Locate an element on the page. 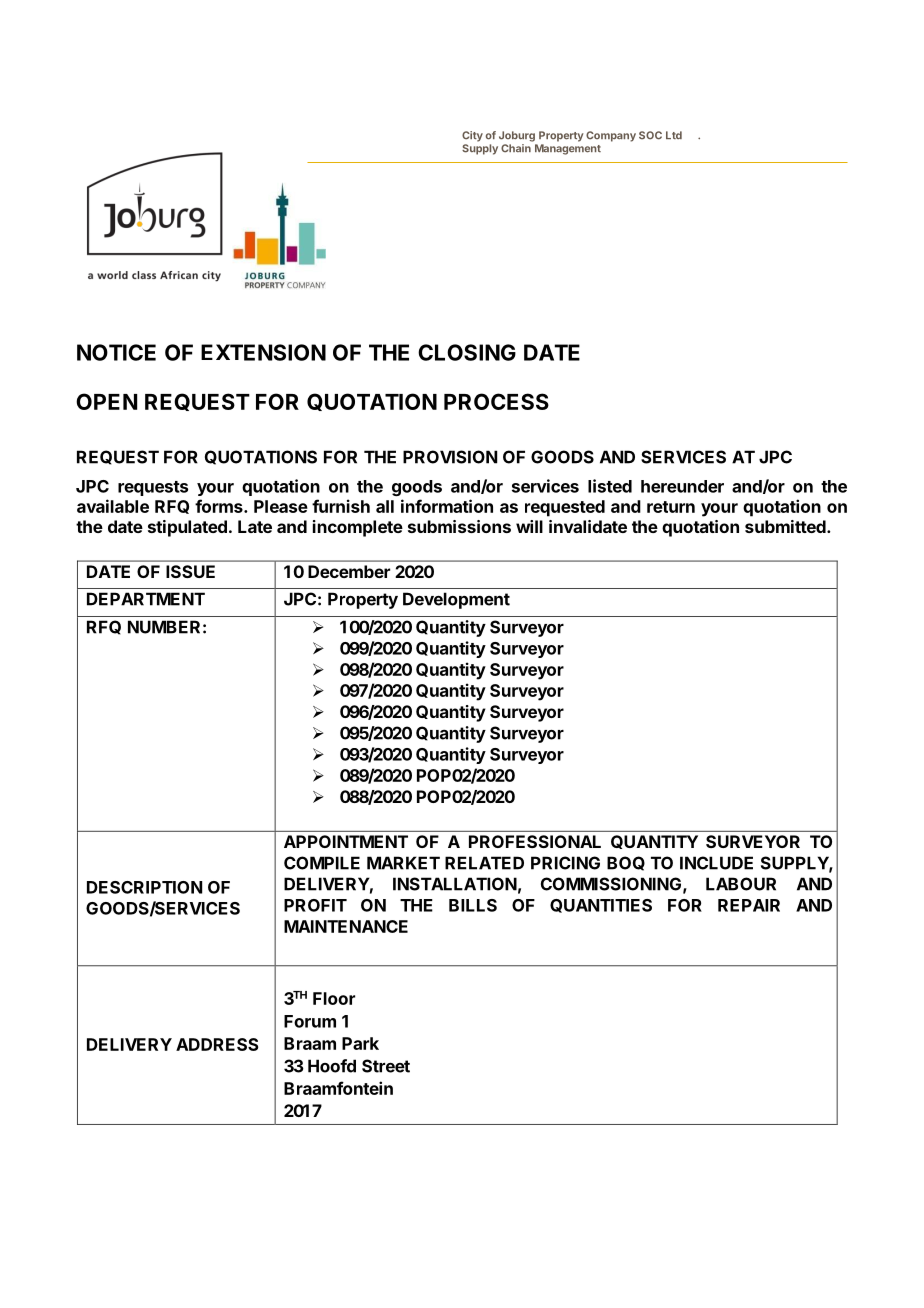 The height and width of the document is (1308, 924). Street is located at coordinates (386, 1066).
